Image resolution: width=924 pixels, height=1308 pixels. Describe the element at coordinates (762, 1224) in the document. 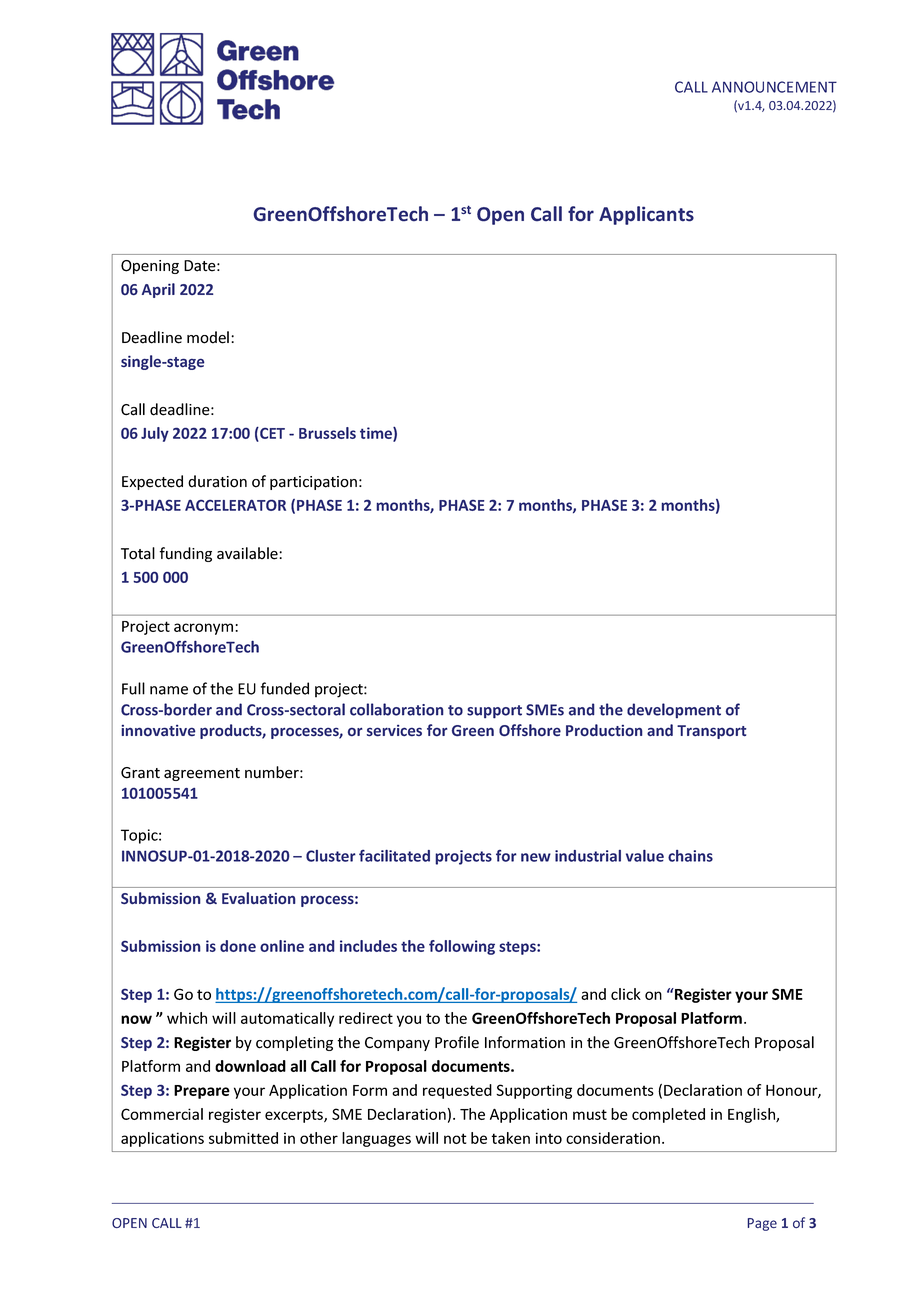

I see `Page` at that location.
